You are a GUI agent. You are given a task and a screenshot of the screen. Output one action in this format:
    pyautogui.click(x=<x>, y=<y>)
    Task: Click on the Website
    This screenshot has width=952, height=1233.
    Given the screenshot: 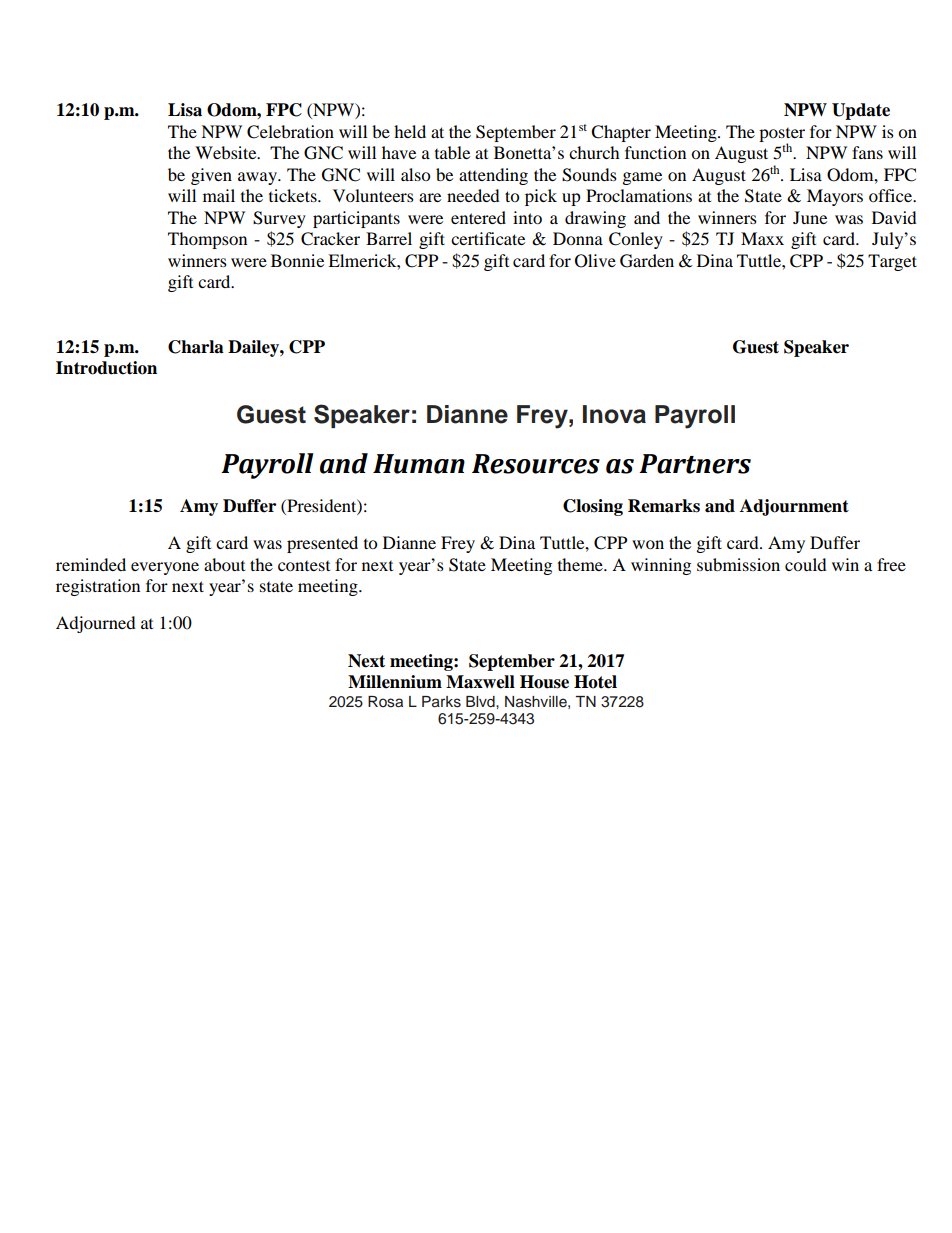 What is the action you would take?
    pyautogui.click(x=227, y=152)
